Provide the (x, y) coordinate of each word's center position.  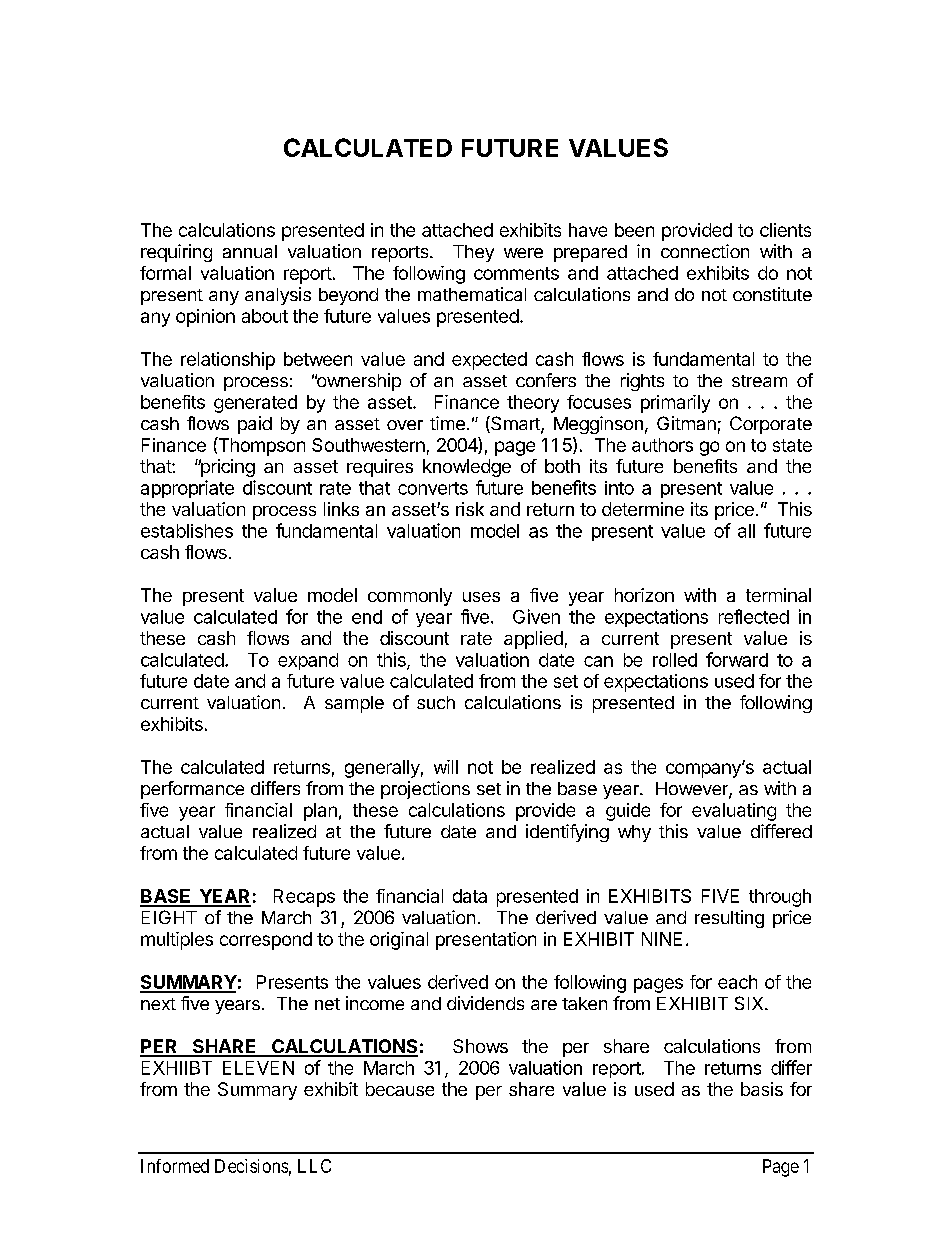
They (473, 253)
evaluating (734, 812)
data (470, 896)
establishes (187, 531)
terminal (778, 595)
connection (705, 251)
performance (192, 790)
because (400, 1089)
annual (250, 251)
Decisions (251, 1166)
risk (470, 509)
